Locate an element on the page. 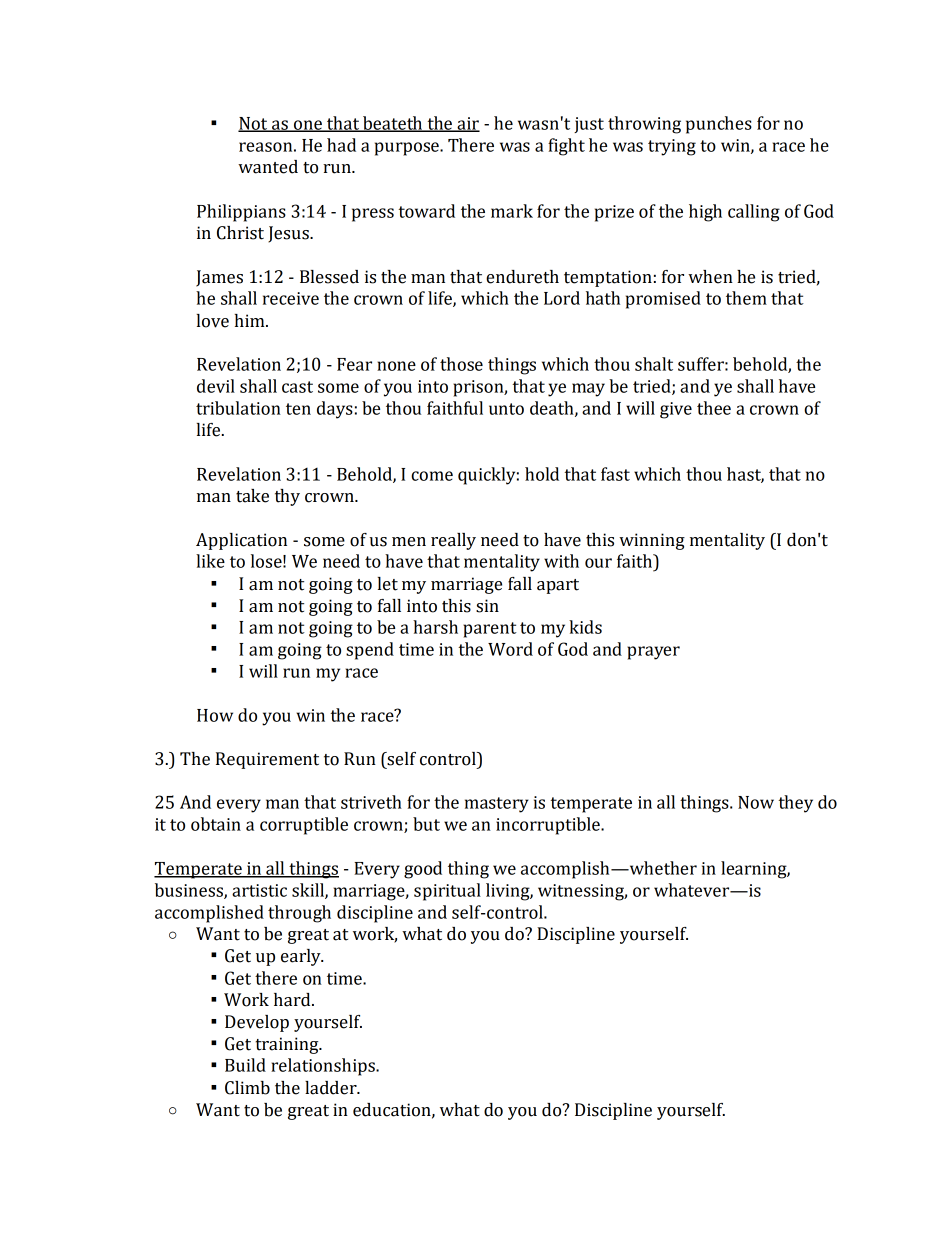 Image resolution: width=952 pixels, height=1233 pixels. ladder is located at coordinates (332, 1088).
